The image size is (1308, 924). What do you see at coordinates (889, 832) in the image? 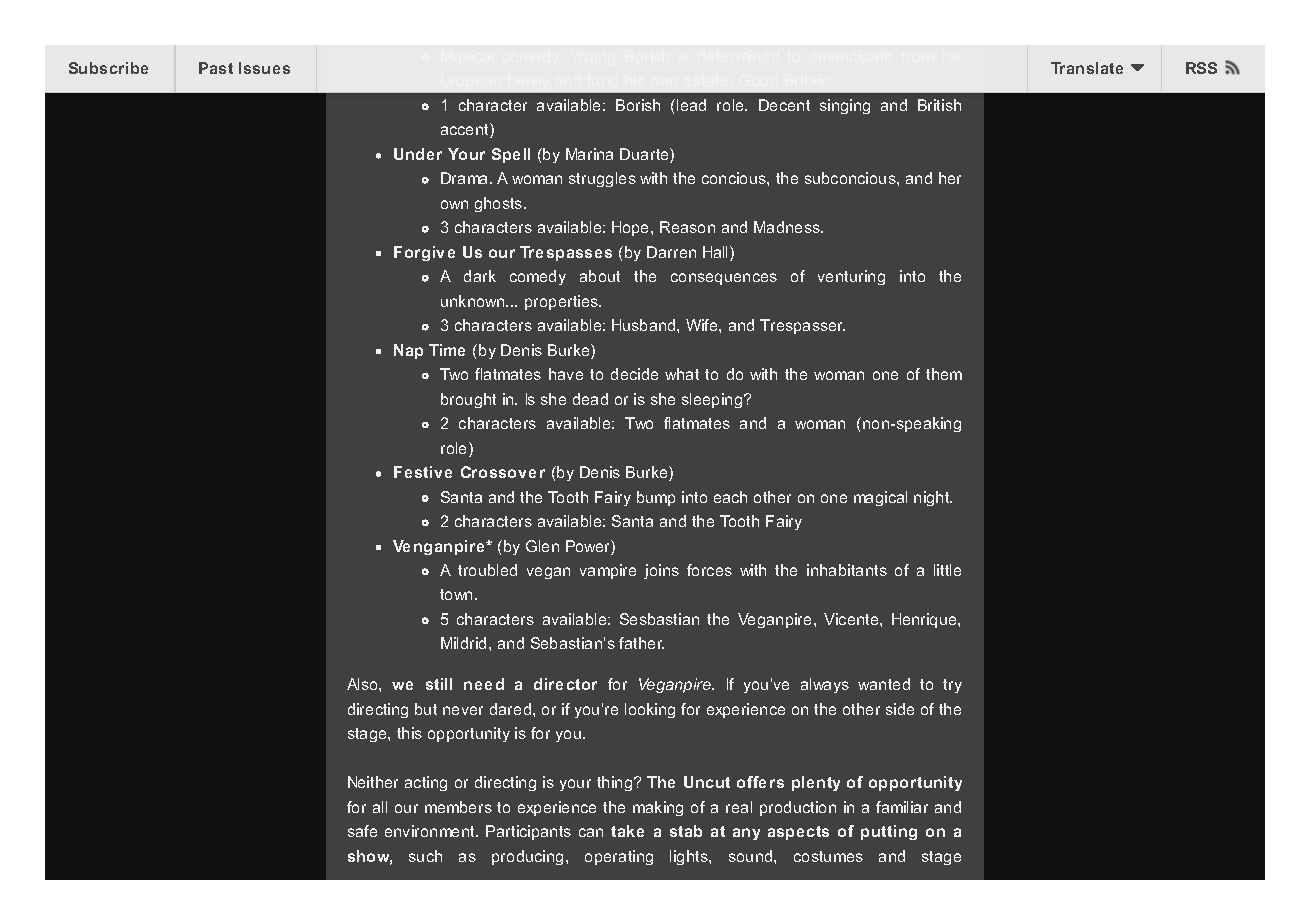
I see `putting` at bounding box center [889, 832].
